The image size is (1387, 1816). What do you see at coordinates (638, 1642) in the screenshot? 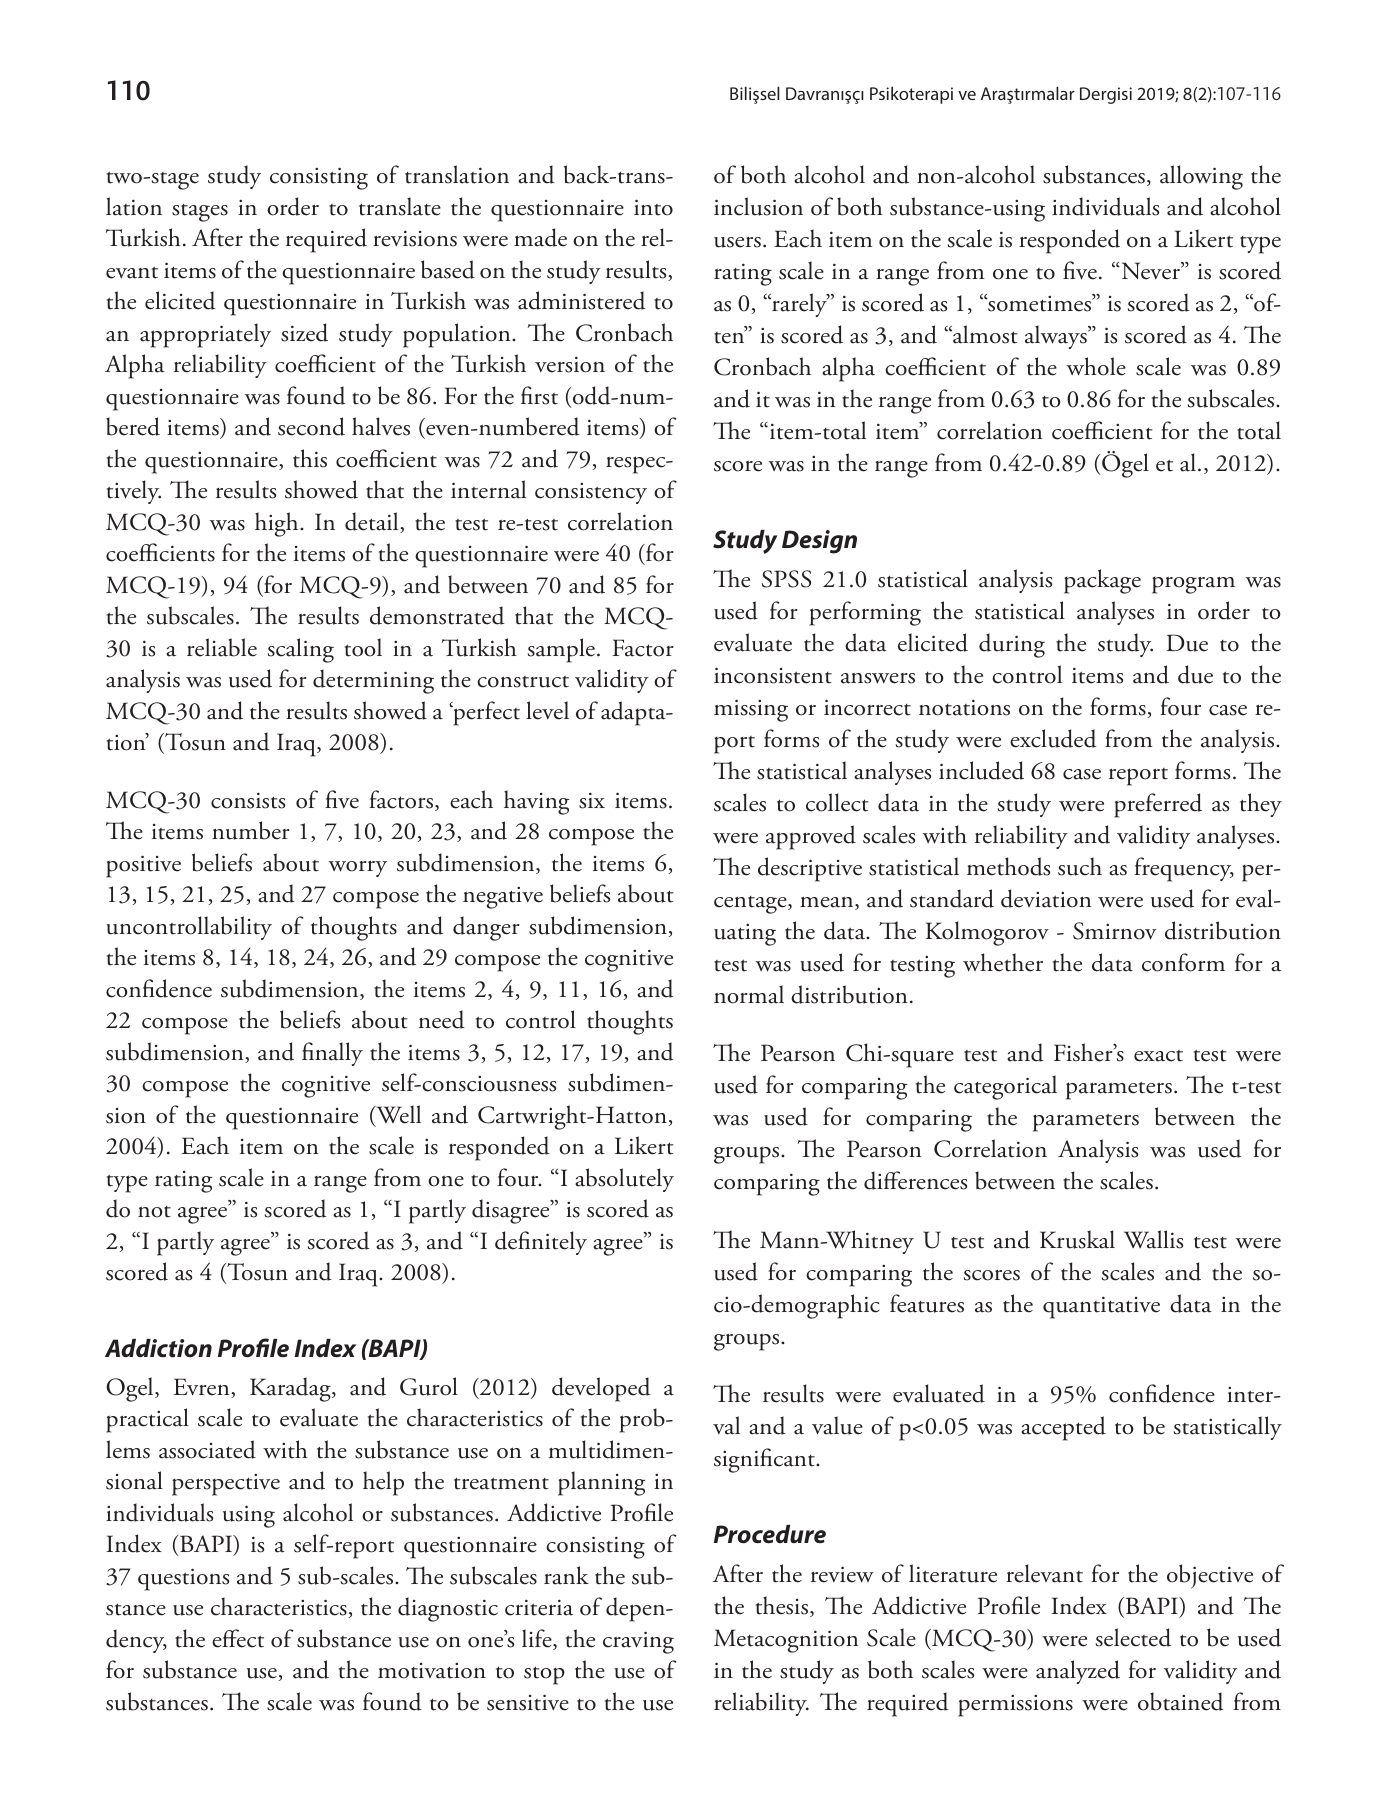
I see `craving` at bounding box center [638, 1642].
